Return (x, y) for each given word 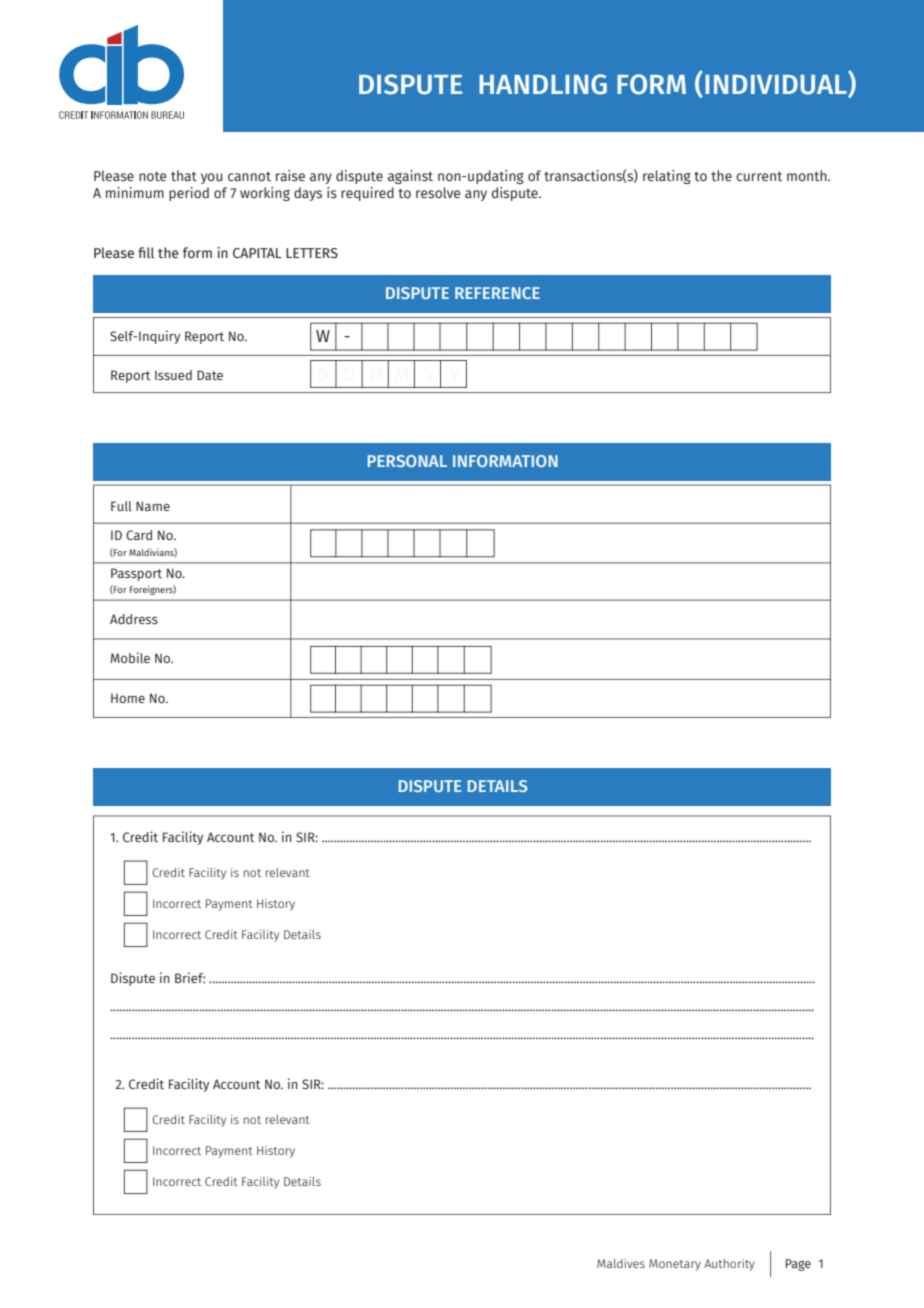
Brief (190, 977)
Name (153, 506)
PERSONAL (407, 461)
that (184, 175)
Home (128, 698)
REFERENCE (497, 293)
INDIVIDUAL (777, 84)
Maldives (621, 1263)
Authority (729, 1265)
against (410, 177)
